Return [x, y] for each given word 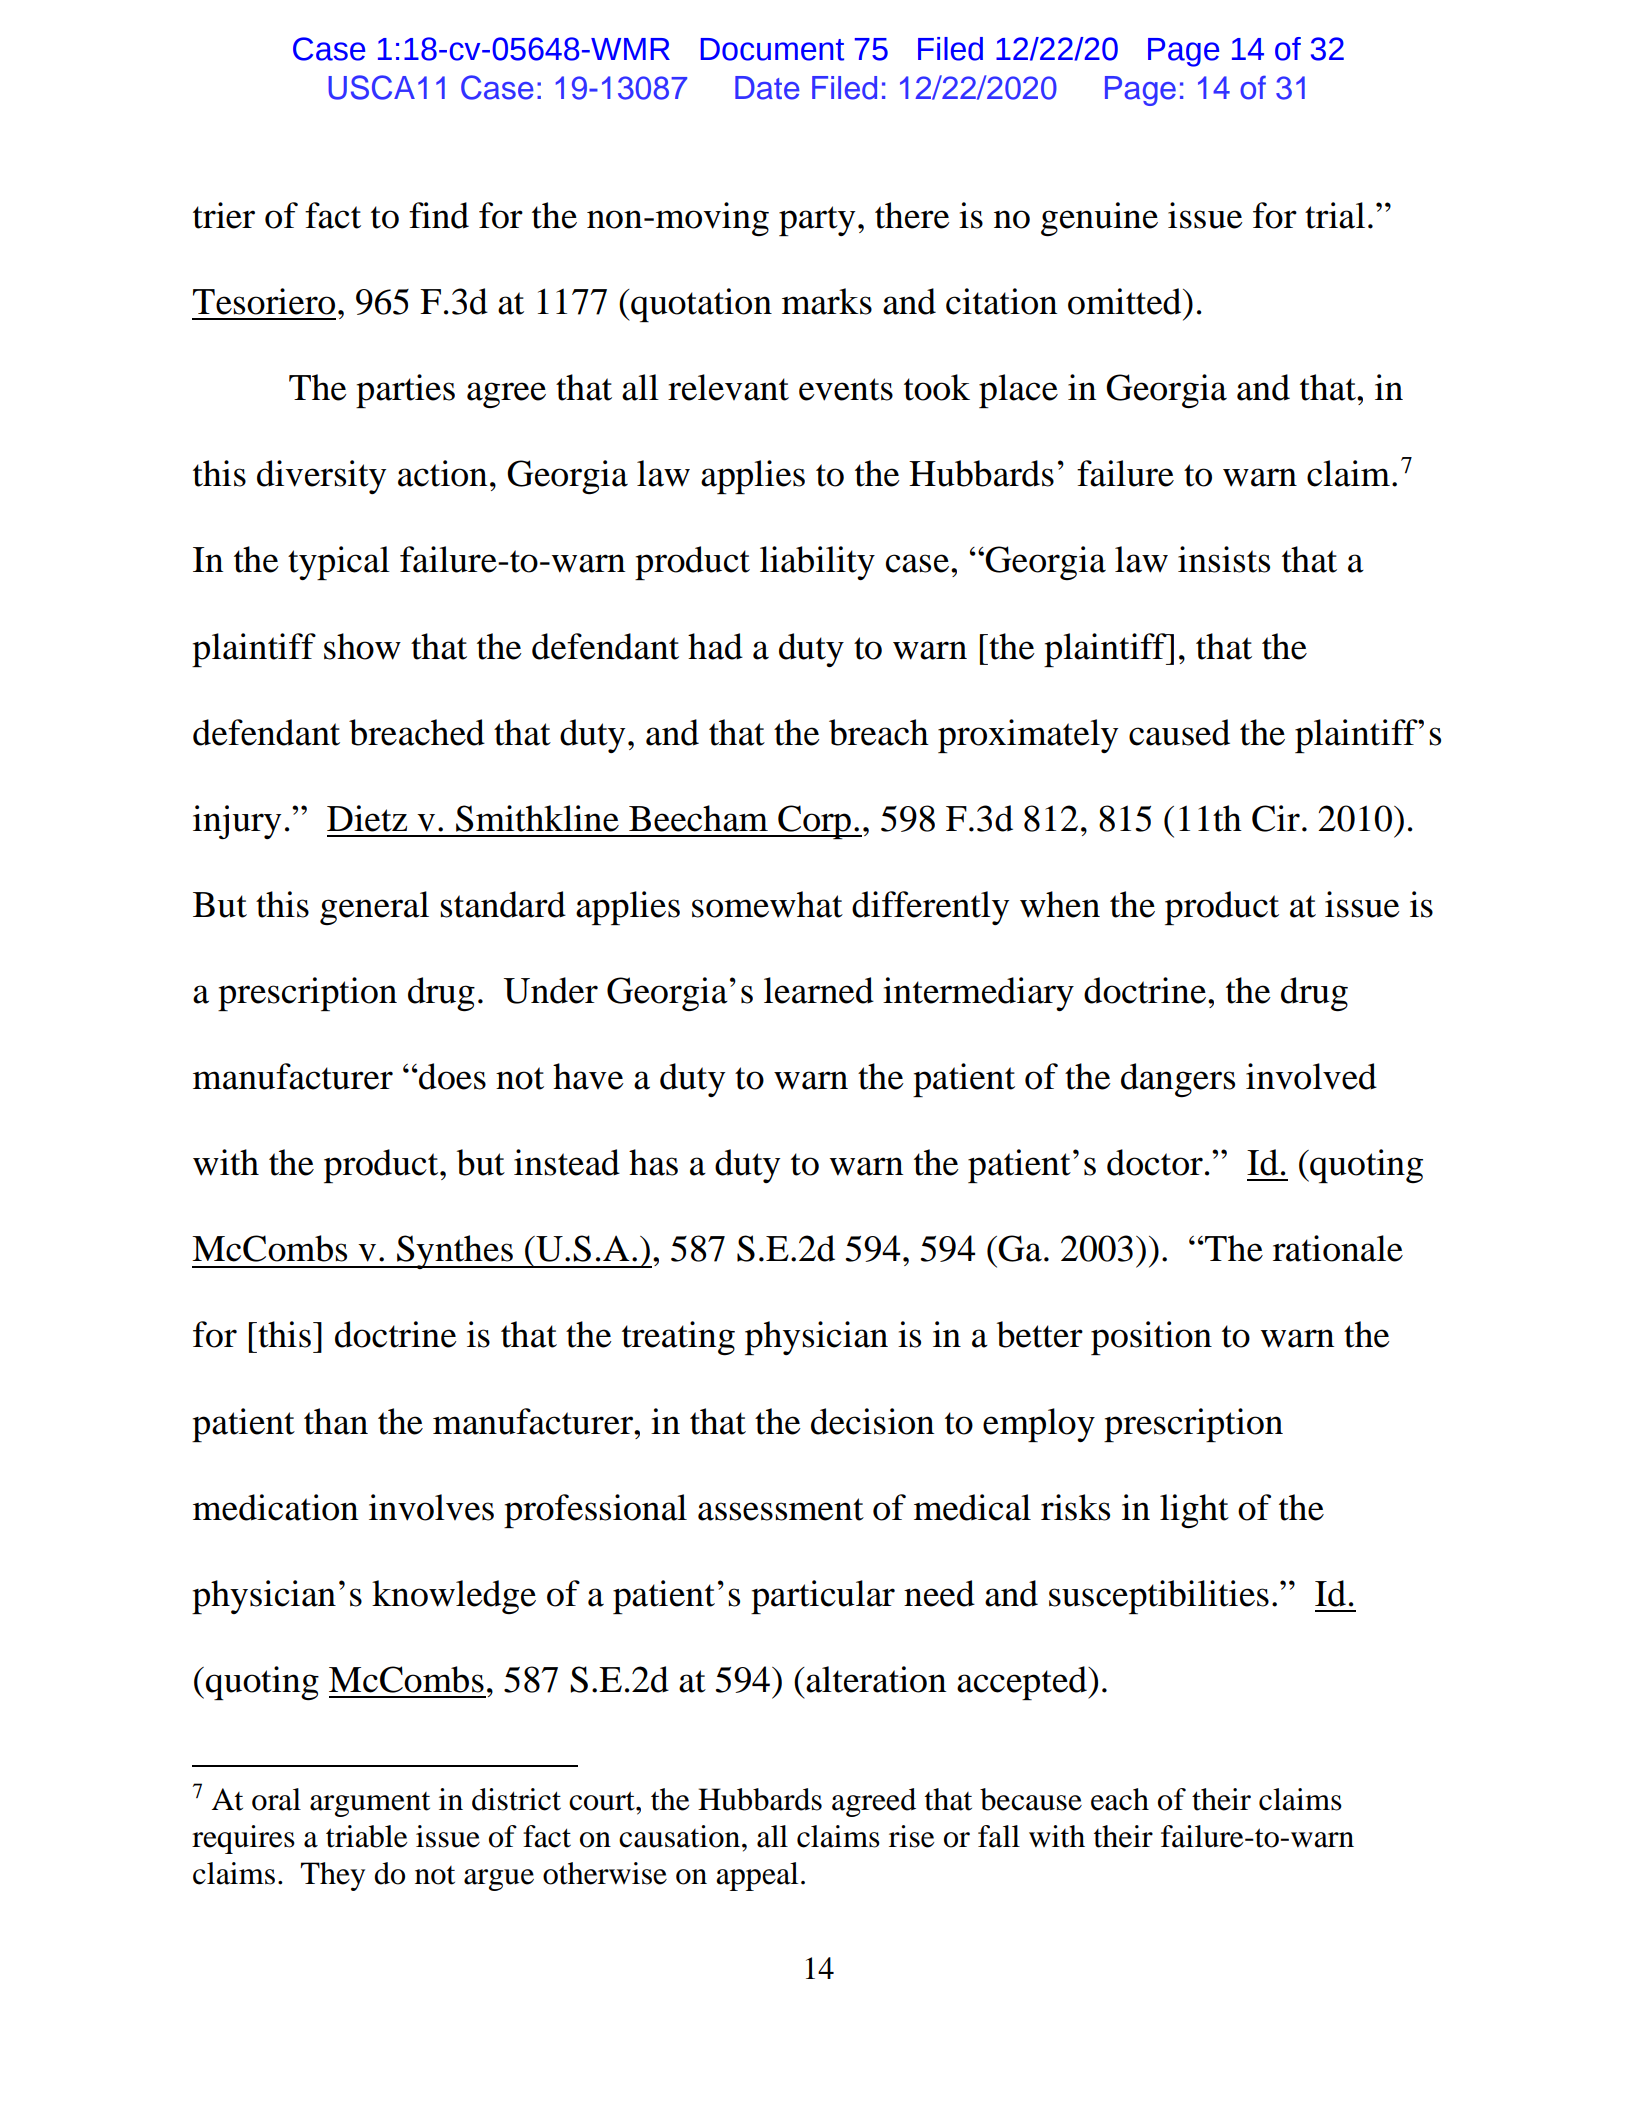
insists [1224, 559]
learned [819, 990]
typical [339, 563]
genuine [1099, 219]
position [1151, 1338]
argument [370, 1804]
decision [872, 1421]
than [336, 1421]
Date [767, 88]
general [374, 908]
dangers [1178, 1080]
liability [817, 563]
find [439, 215]
